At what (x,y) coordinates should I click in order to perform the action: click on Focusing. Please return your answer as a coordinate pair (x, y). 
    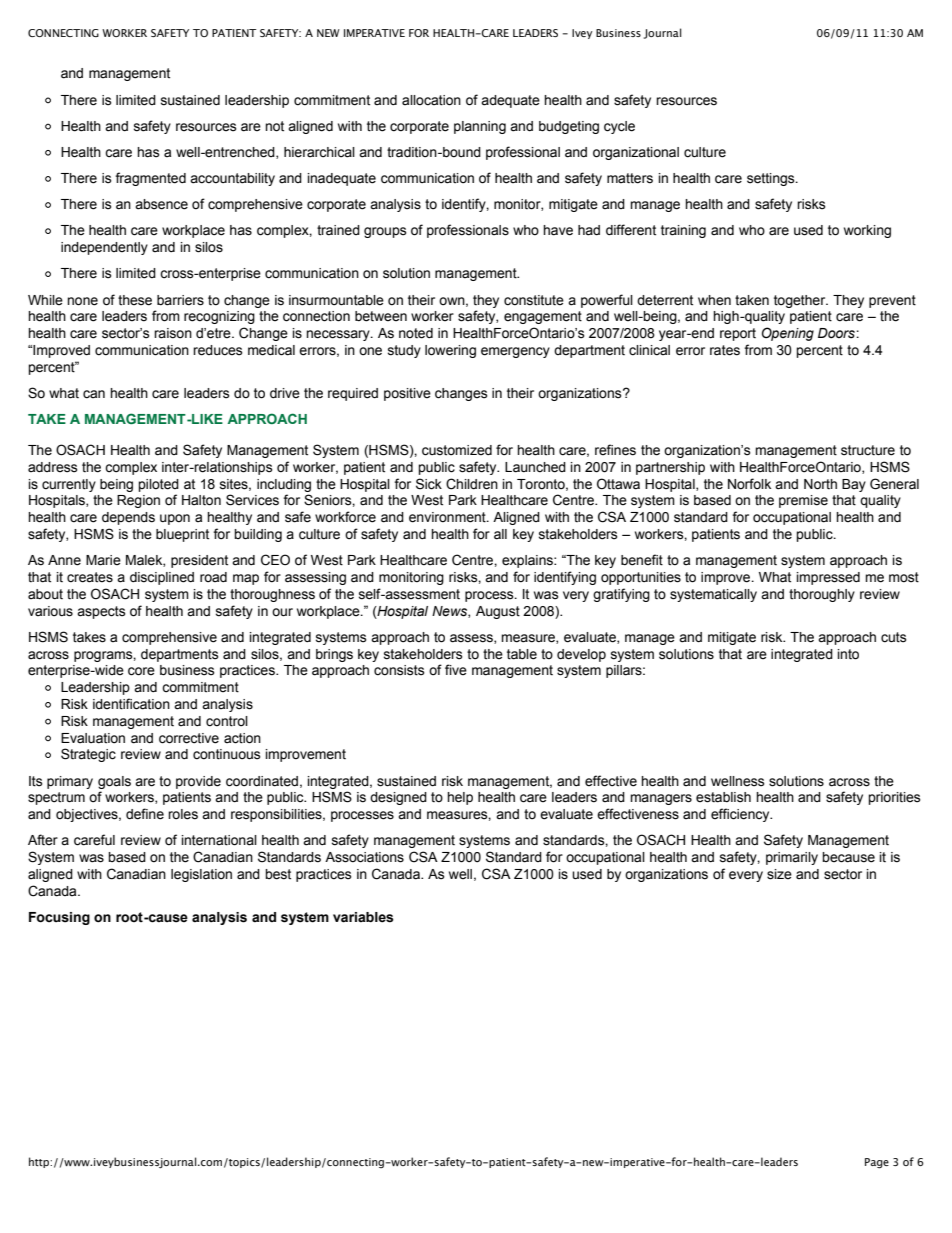
    Looking at the image, I should click on (59, 918).
